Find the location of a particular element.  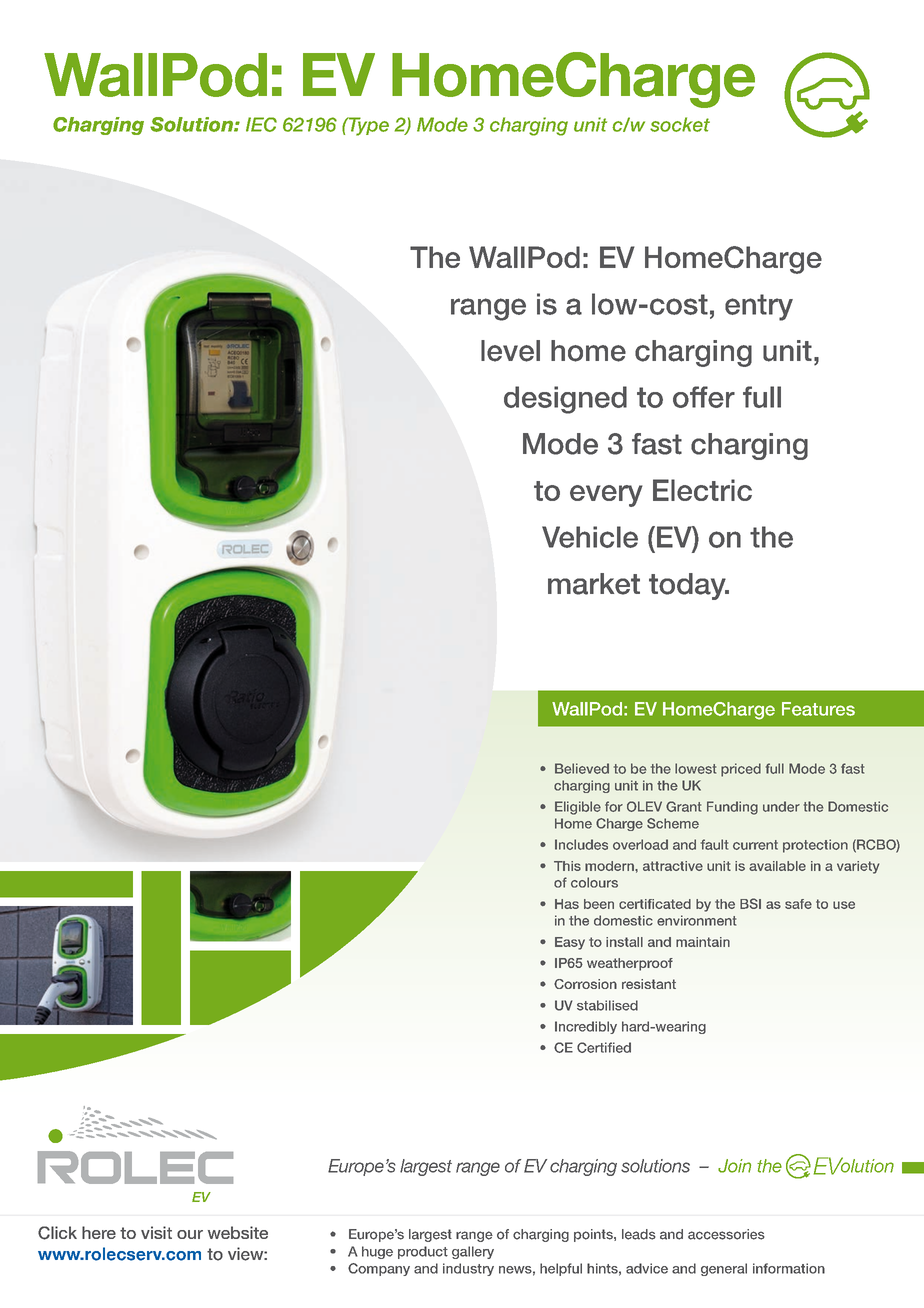

Has is located at coordinates (567, 904).
